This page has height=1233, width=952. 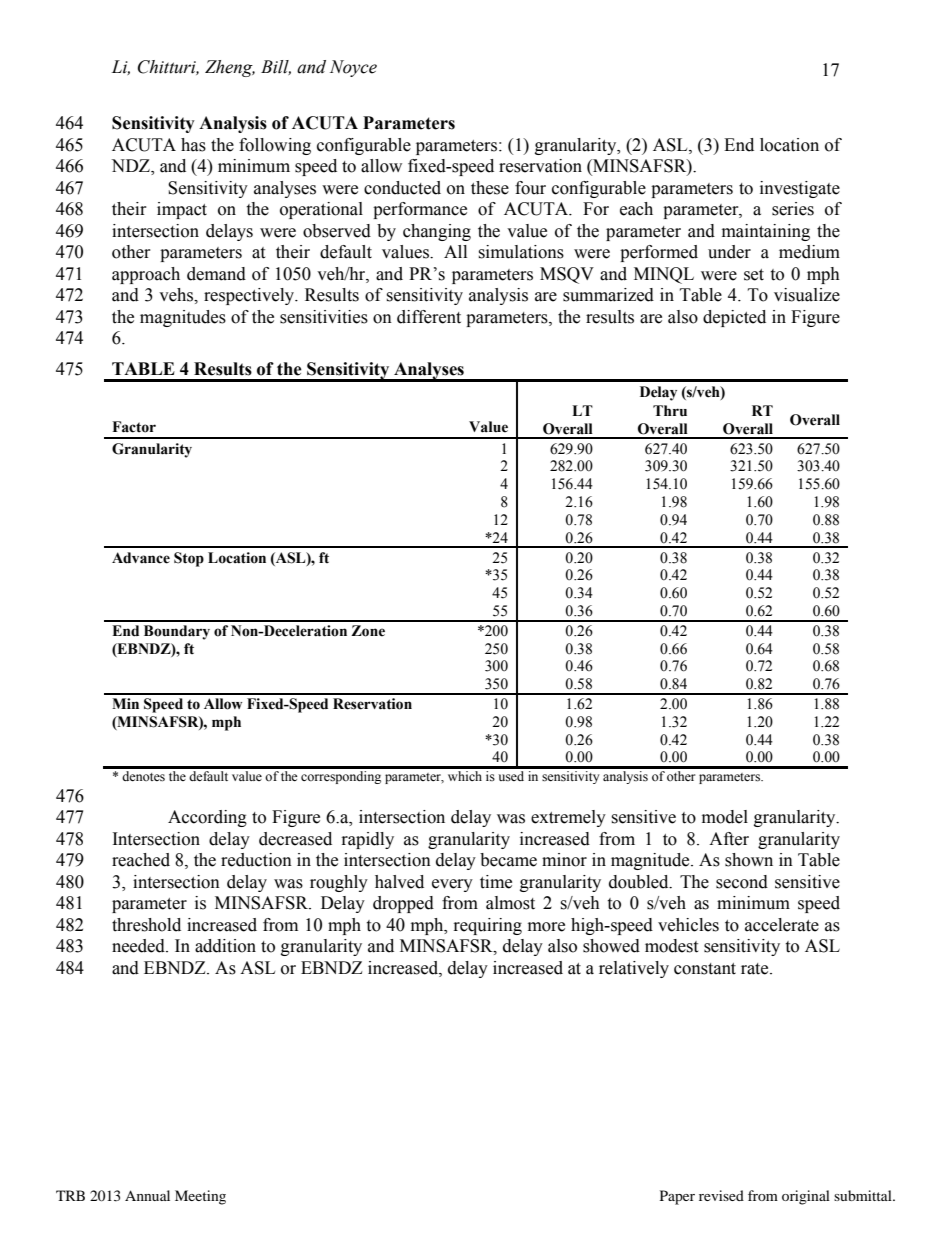 What do you see at coordinates (800, 189) in the page?
I see `investigate` at bounding box center [800, 189].
